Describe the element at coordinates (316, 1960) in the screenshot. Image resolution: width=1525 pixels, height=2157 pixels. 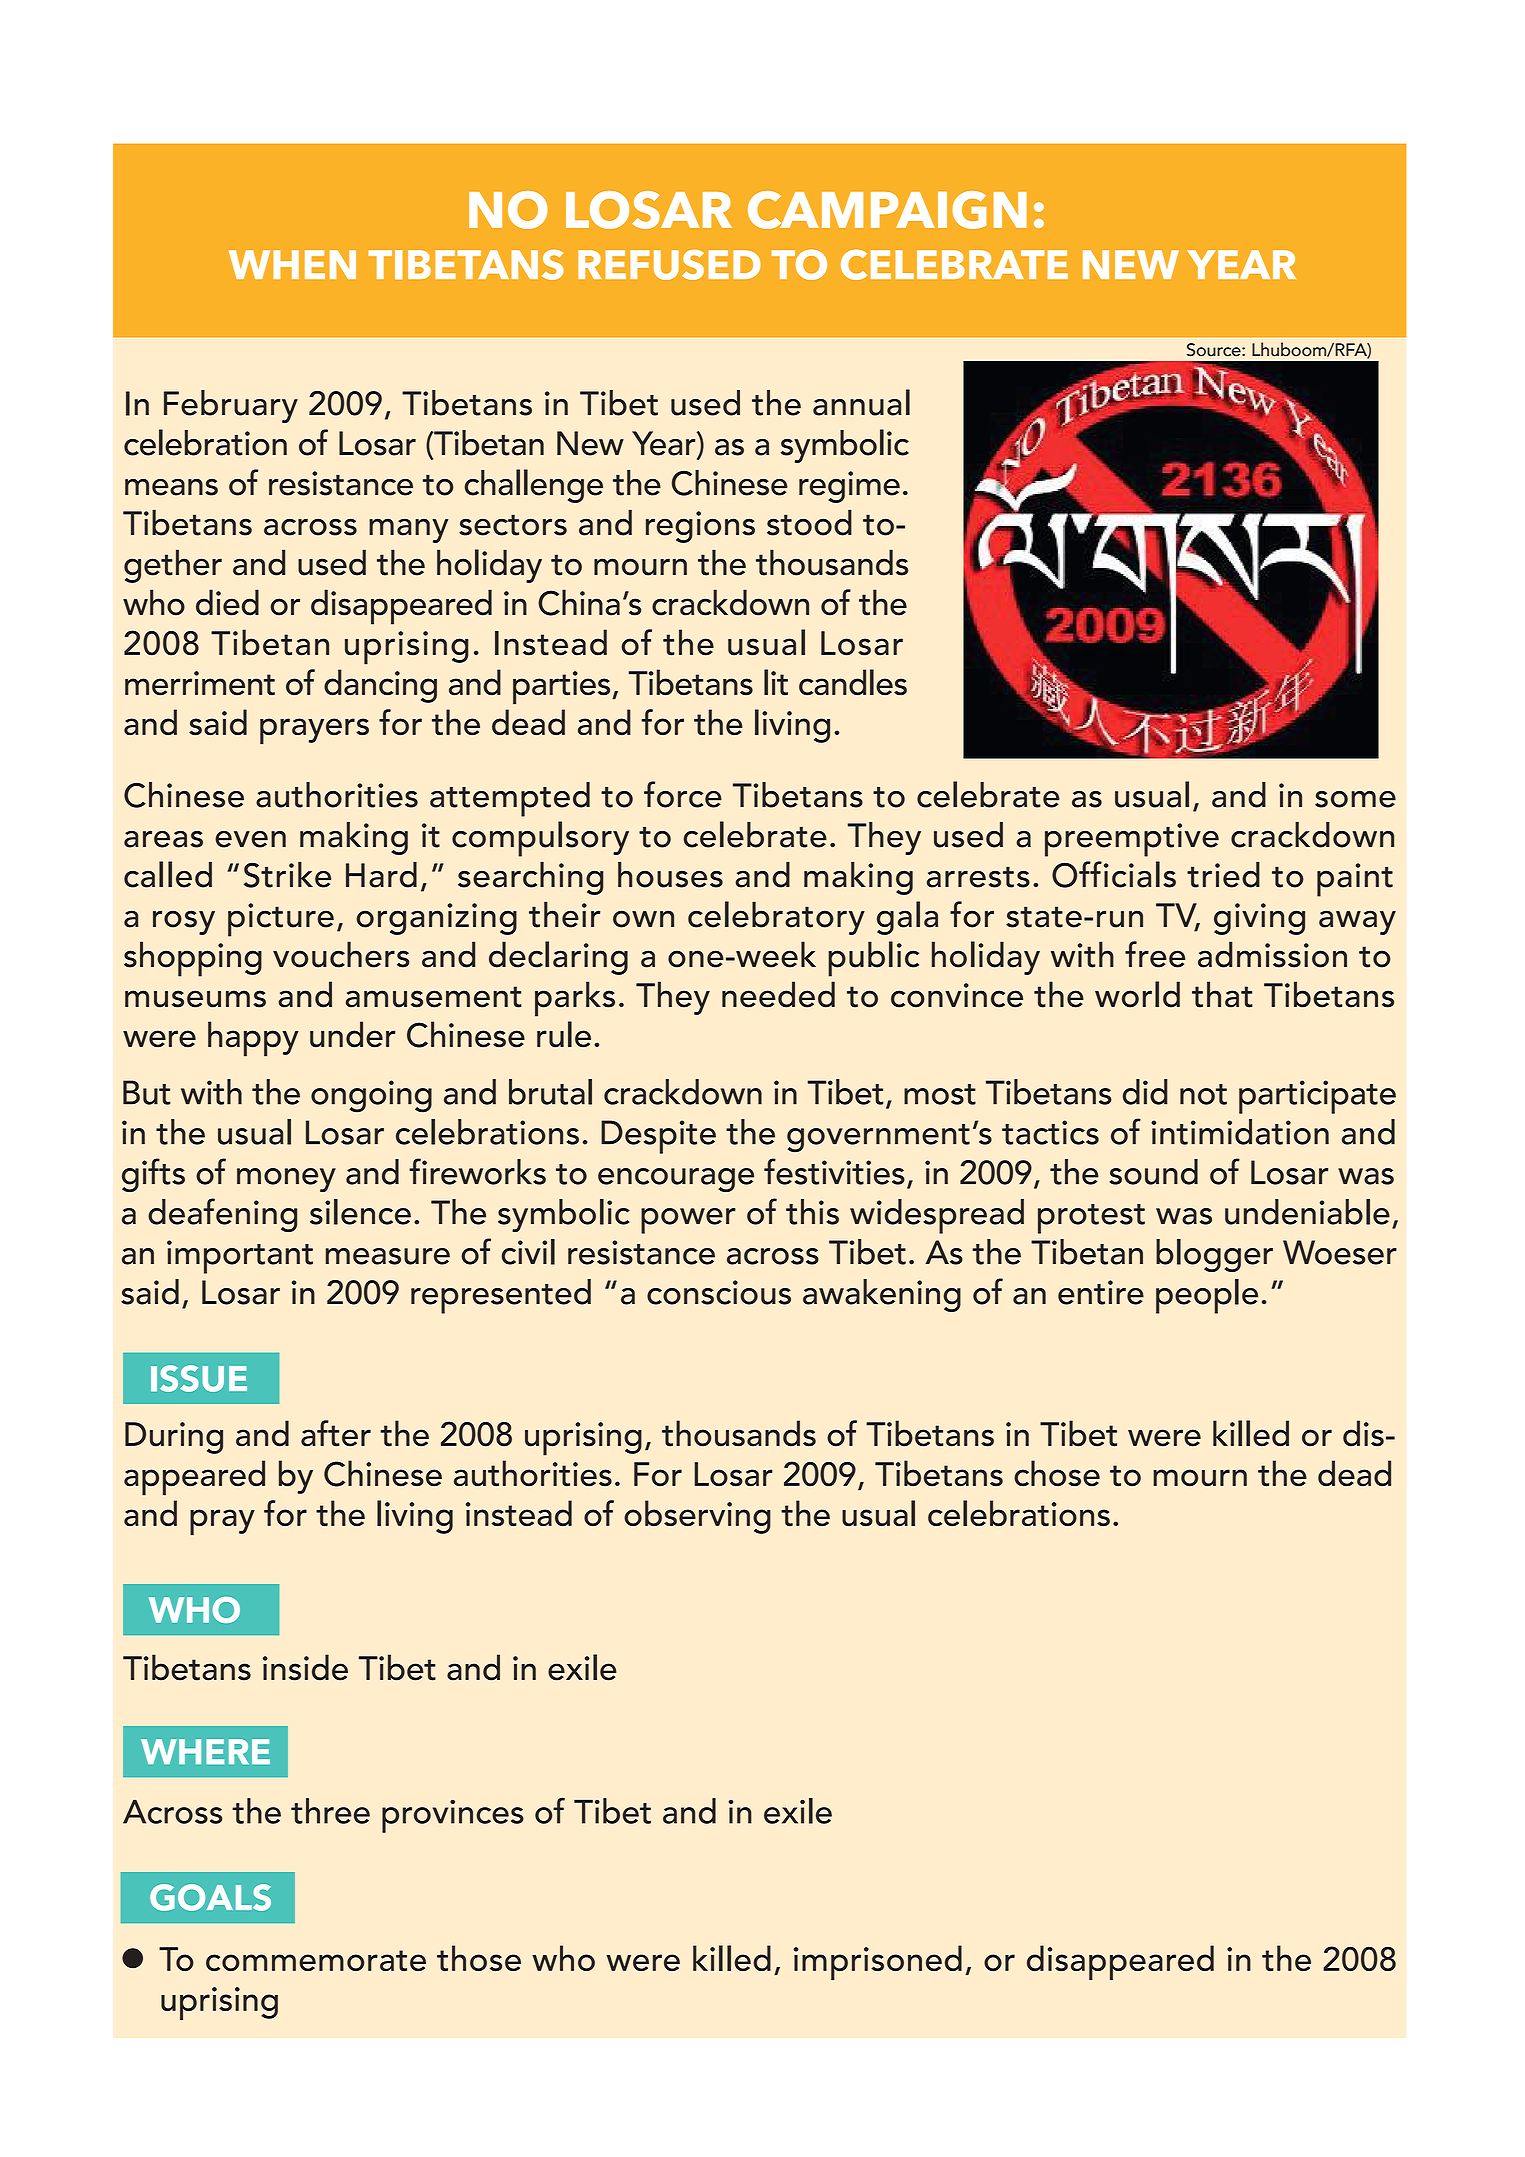
I see `commemorate` at that location.
